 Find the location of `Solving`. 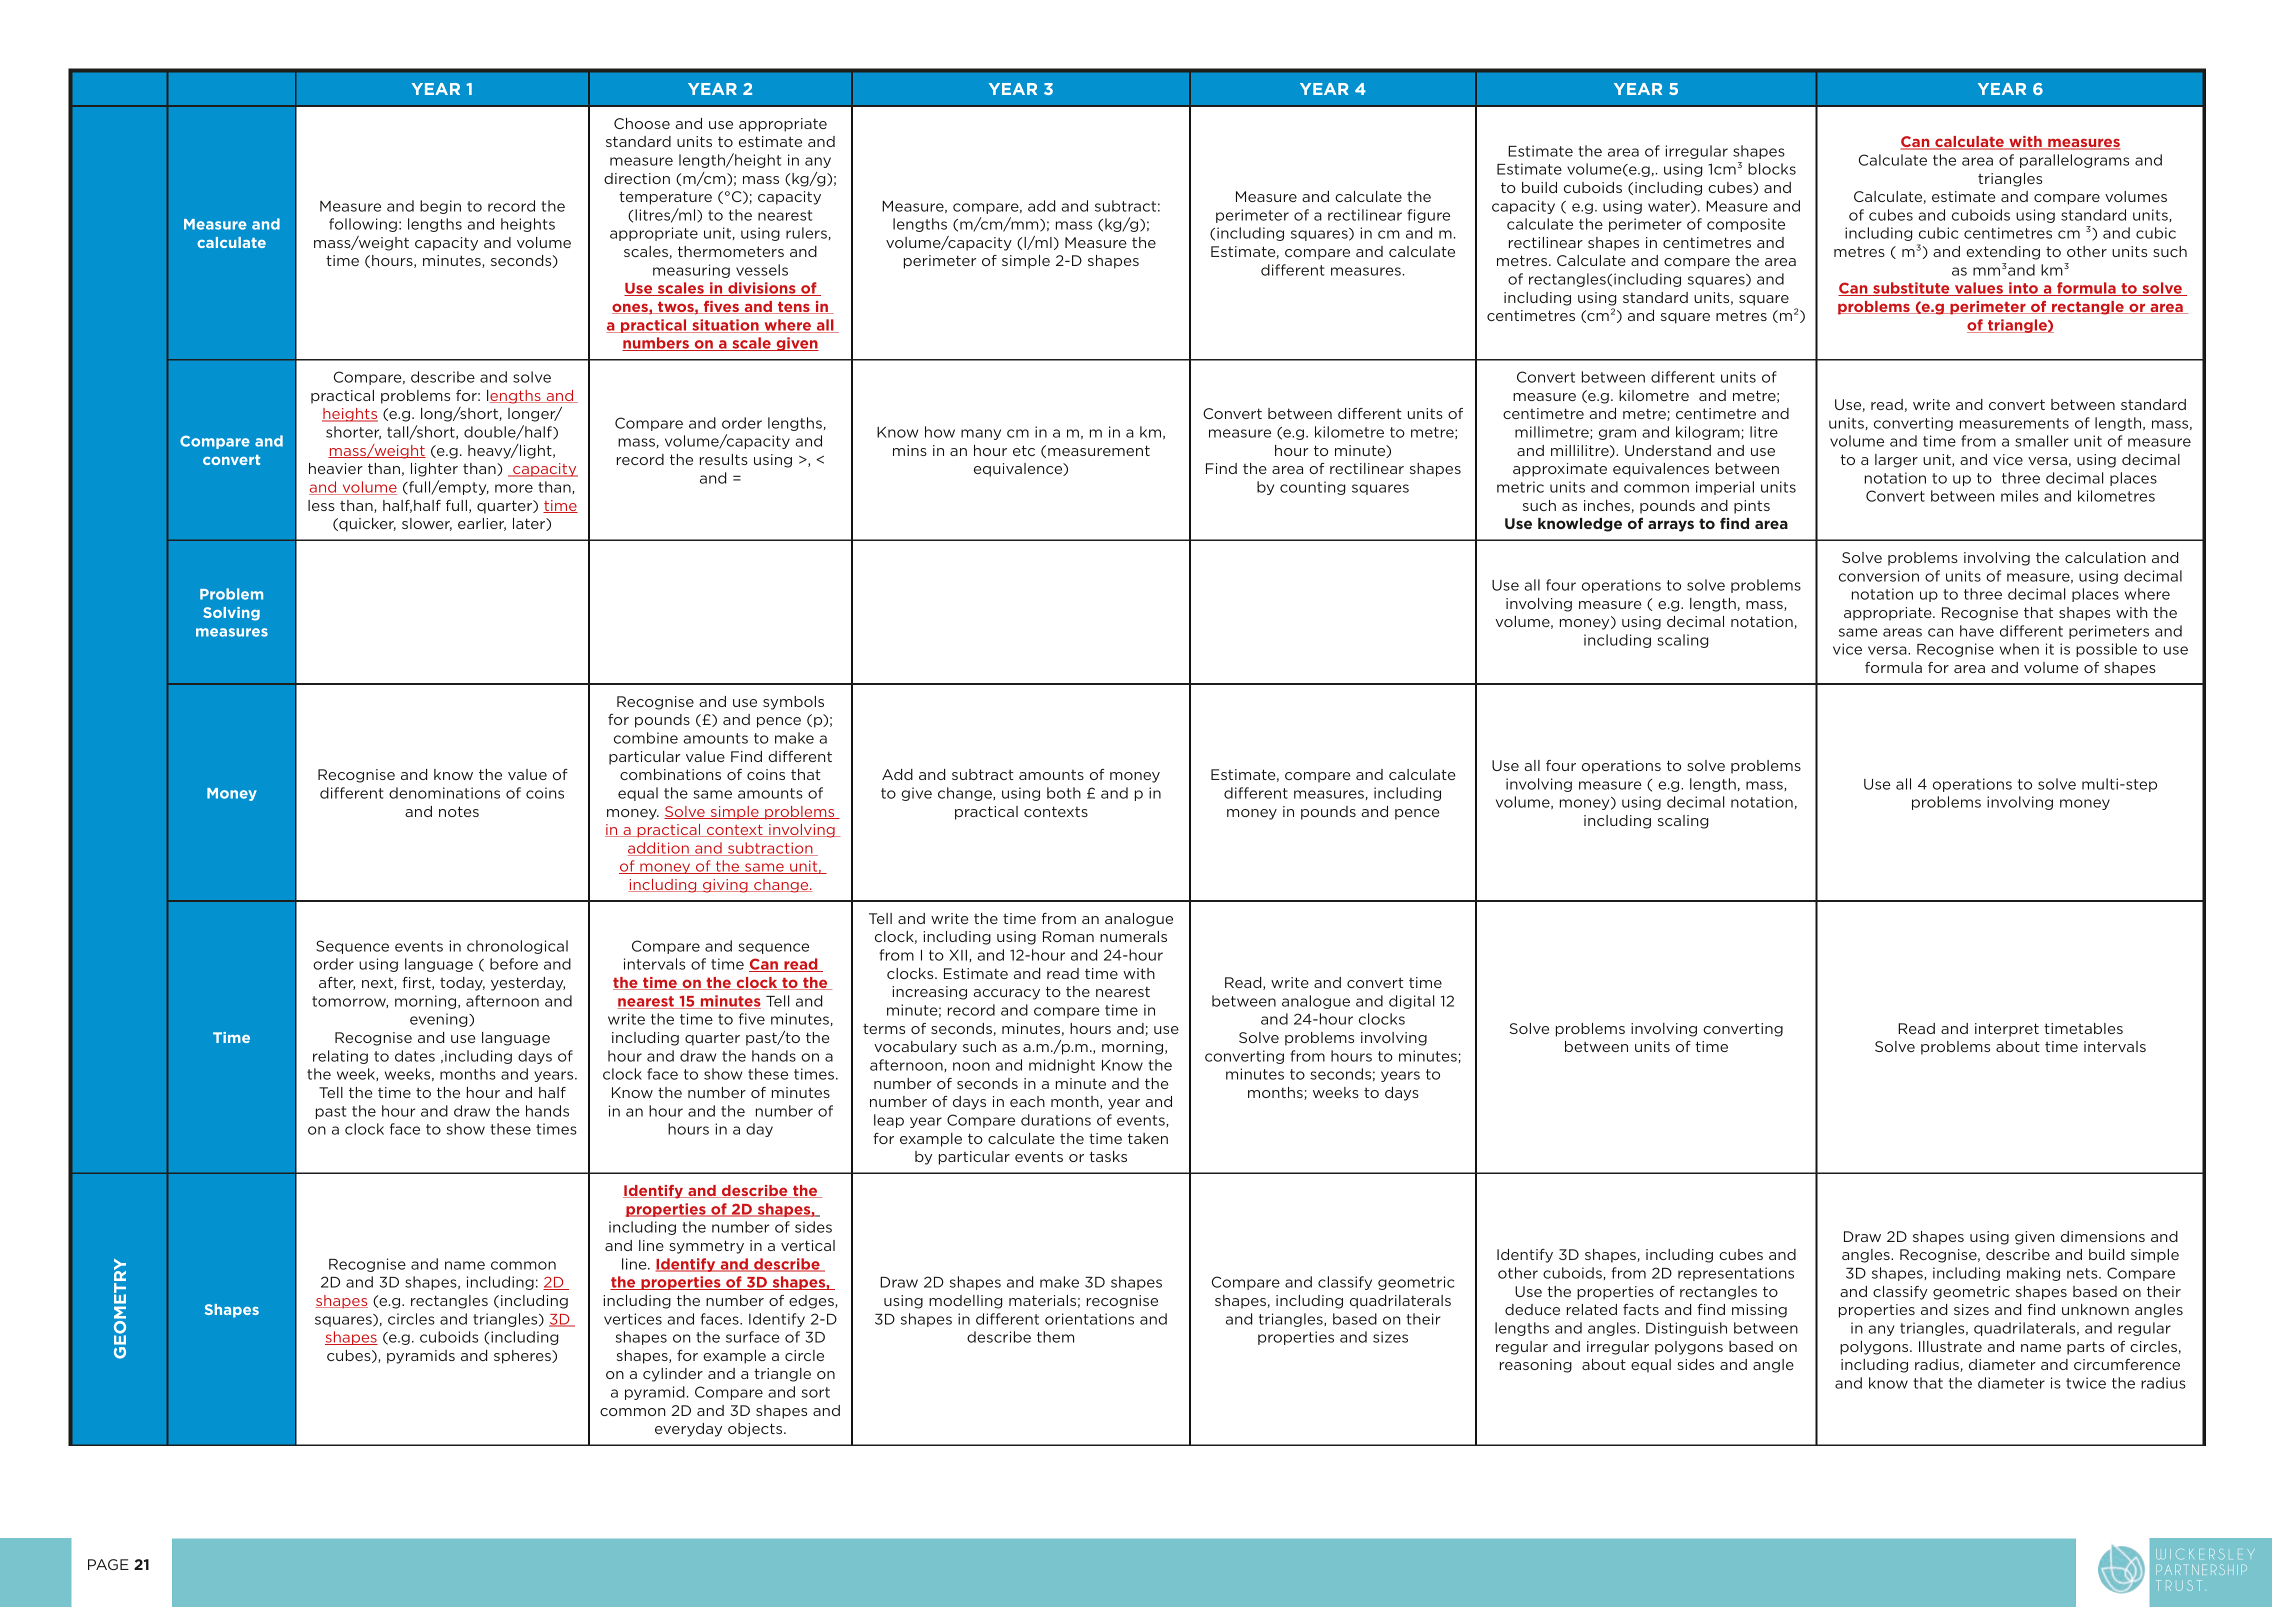

Solving is located at coordinates (231, 614).
